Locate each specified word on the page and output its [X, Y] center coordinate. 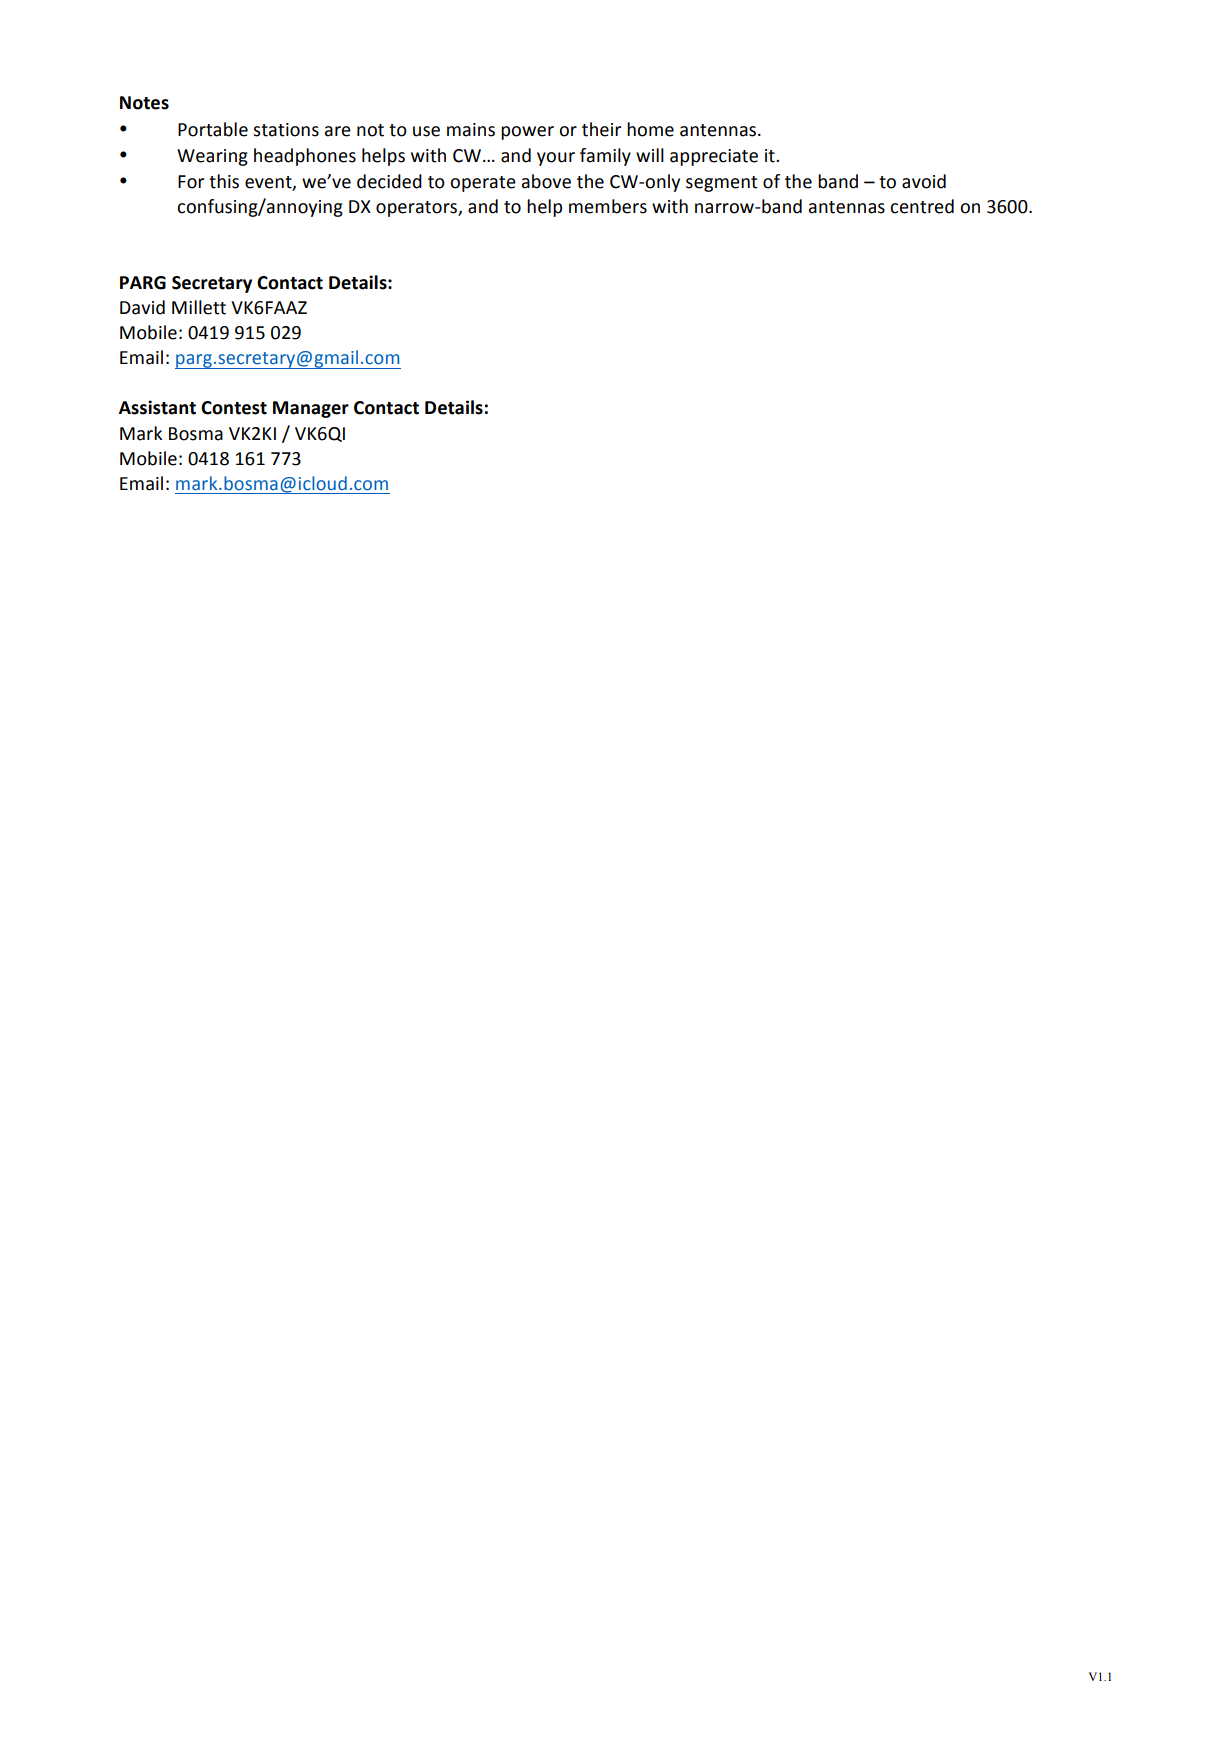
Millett [199, 307]
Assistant [157, 407]
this [224, 181]
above [546, 181]
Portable [213, 129]
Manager [311, 409]
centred [922, 206]
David [142, 307]
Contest [234, 408]
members [608, 206]
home [650, 129]
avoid [924, 181]
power [527, 133]
